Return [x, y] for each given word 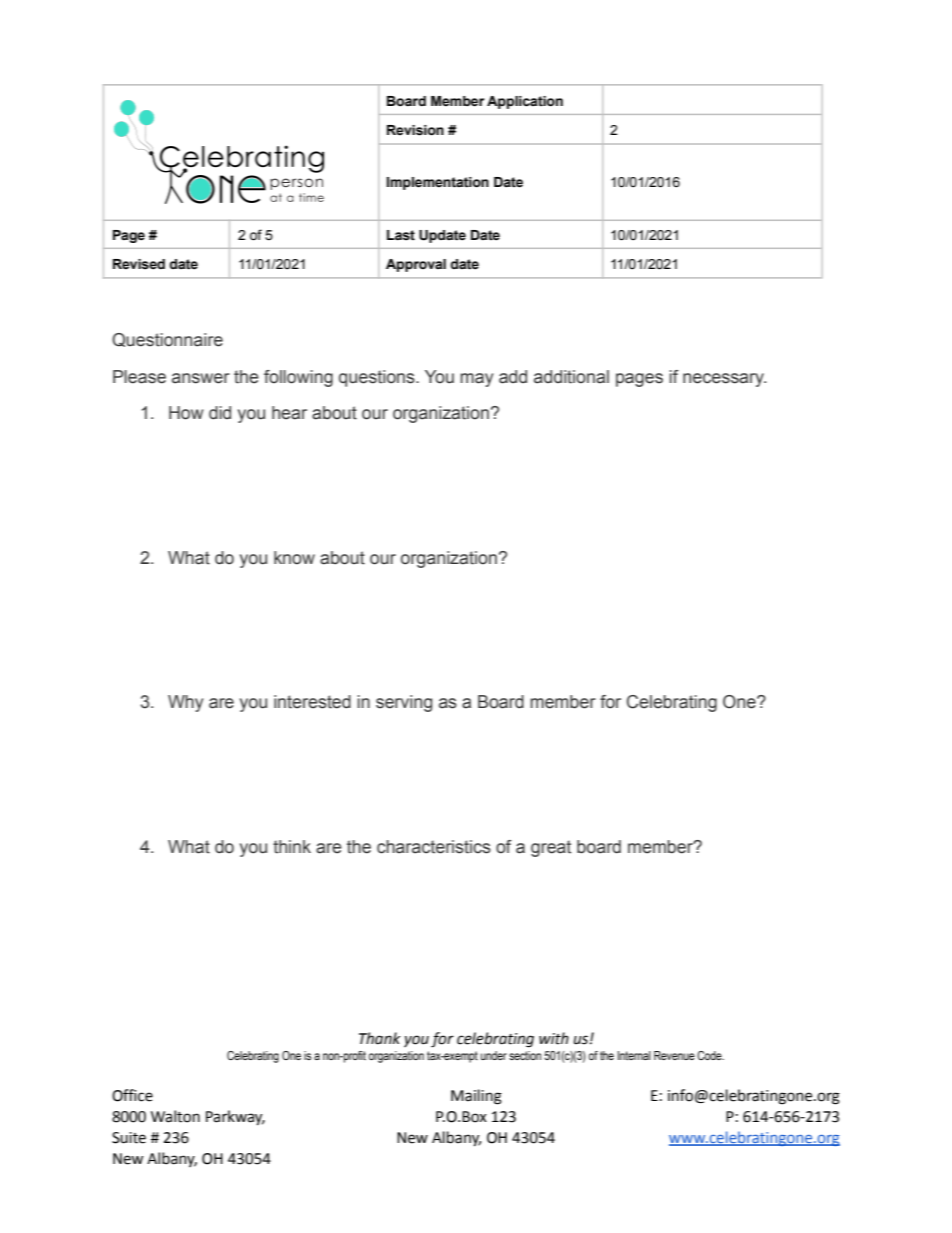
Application [525, 102]
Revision [415, 130]
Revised [139, 264]
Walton [175, 1116]
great [551, 848]
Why [185, 703]
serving [404, 703]
